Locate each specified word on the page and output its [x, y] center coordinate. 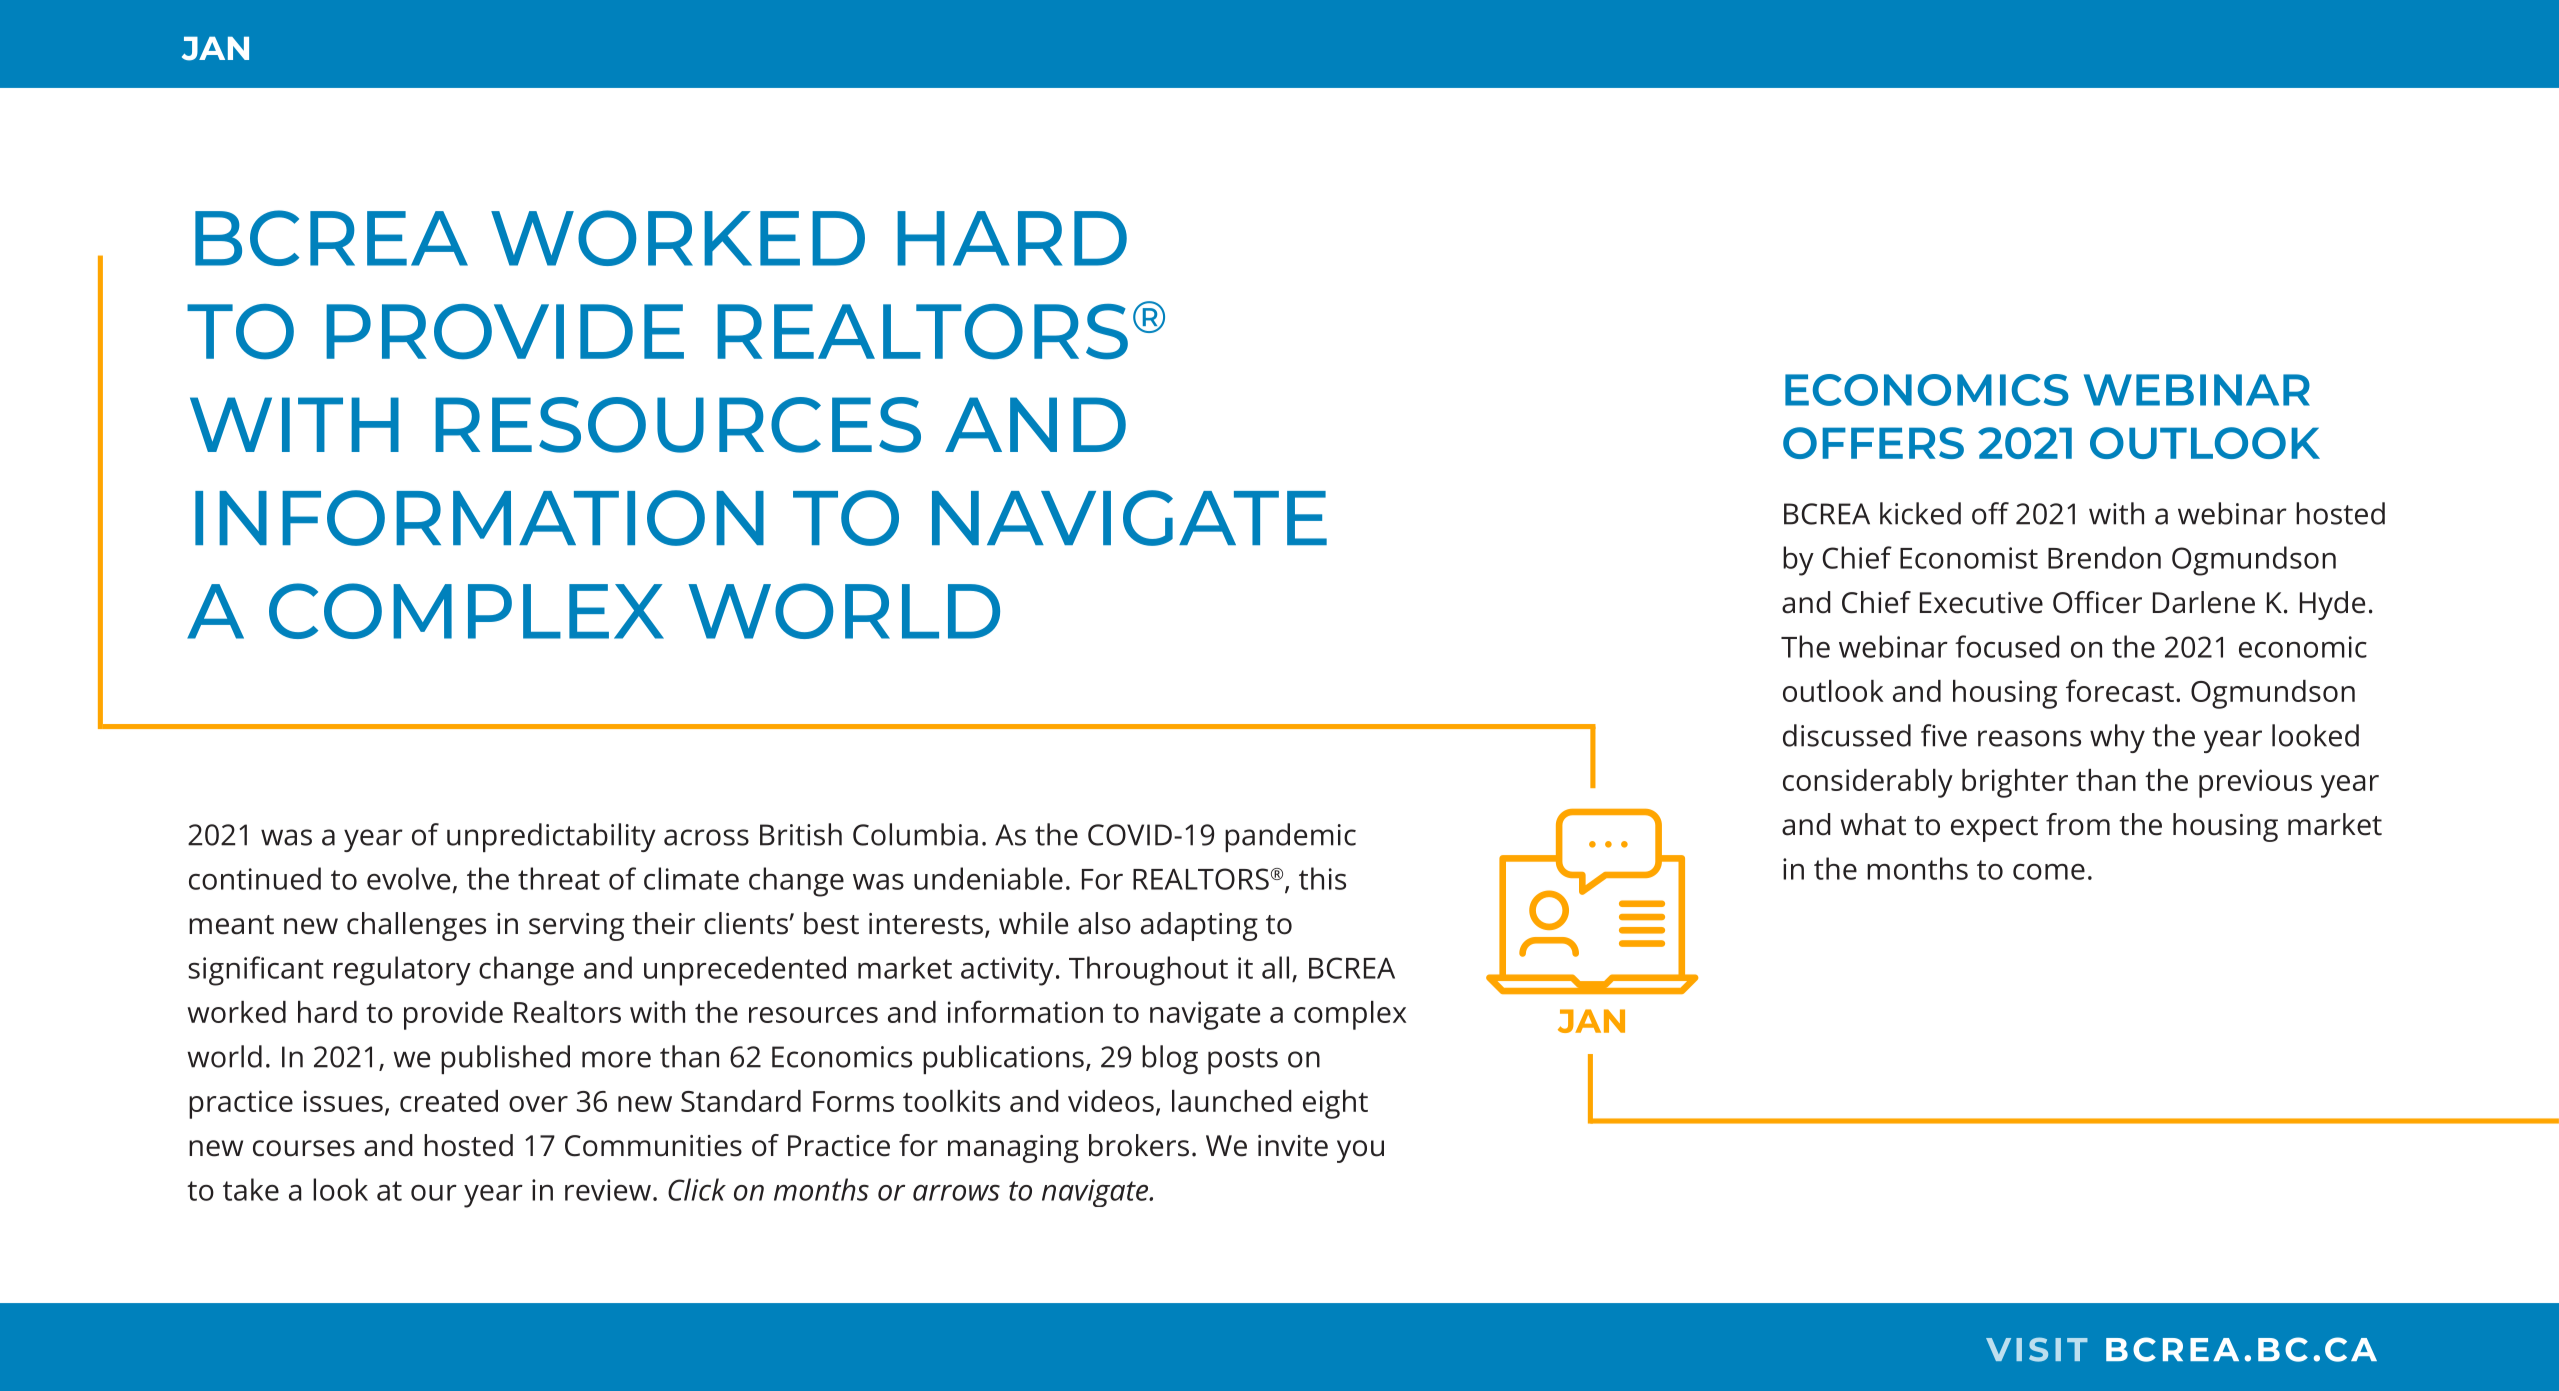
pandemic [1290, 837]
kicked [1920, 513]
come [2049, 872]
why [2117, 738]
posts [1243, 1061]
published [505, 1059]
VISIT [2037, 1349]
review [608, 1190]
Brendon [2104, 557]
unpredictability [551, 837]
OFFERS [1873, 443]
